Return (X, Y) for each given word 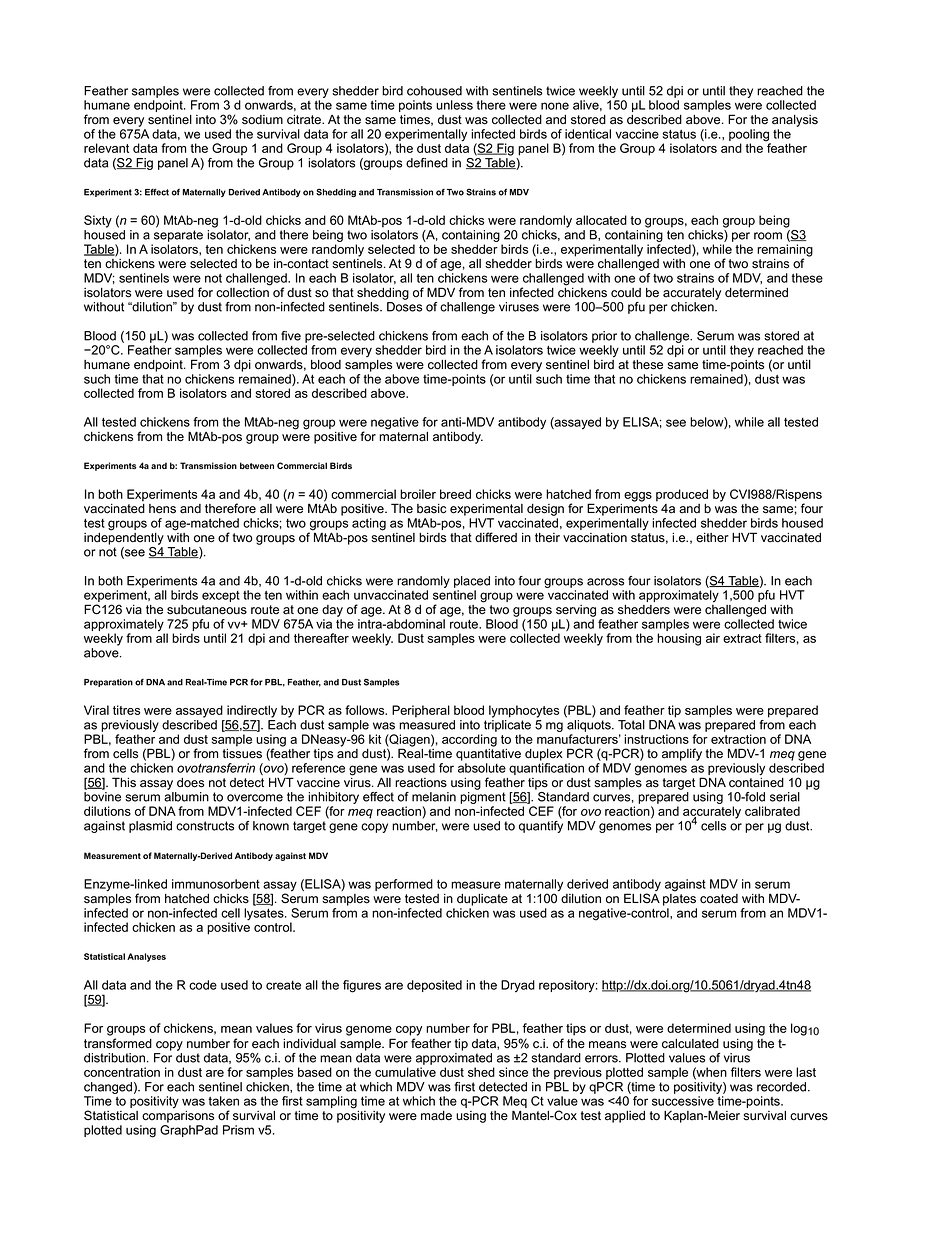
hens (162, 509)
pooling (750, 136)
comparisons (178, 1115)
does (190, 783)
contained (756, 781)
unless (454, 105)
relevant (106, 148)
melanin (434, 797)
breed (455, 494)
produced (682, 495)
